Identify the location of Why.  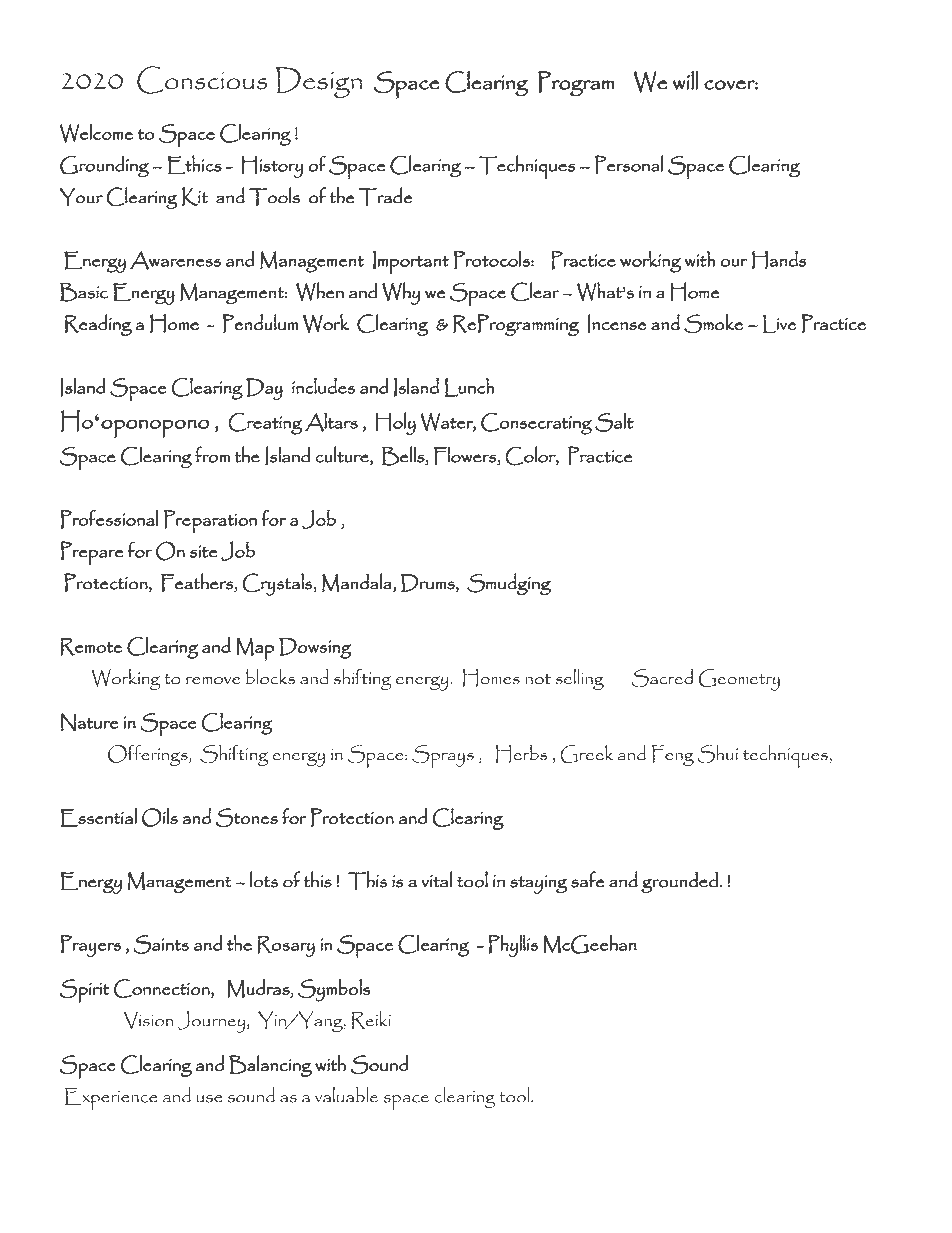
(401, 293).
